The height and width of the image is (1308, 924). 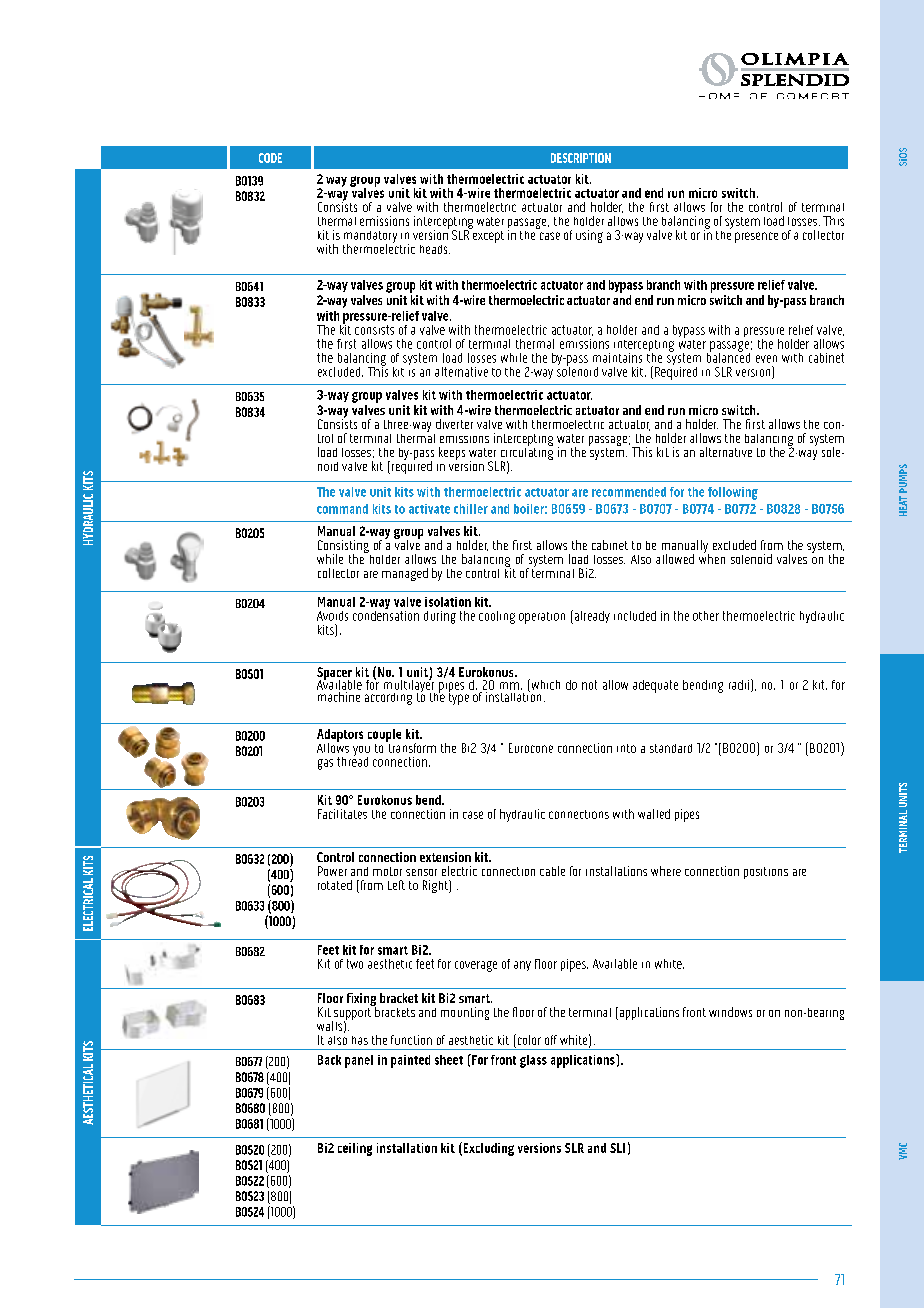 I want to click on which, so click(x=544, y=685).
